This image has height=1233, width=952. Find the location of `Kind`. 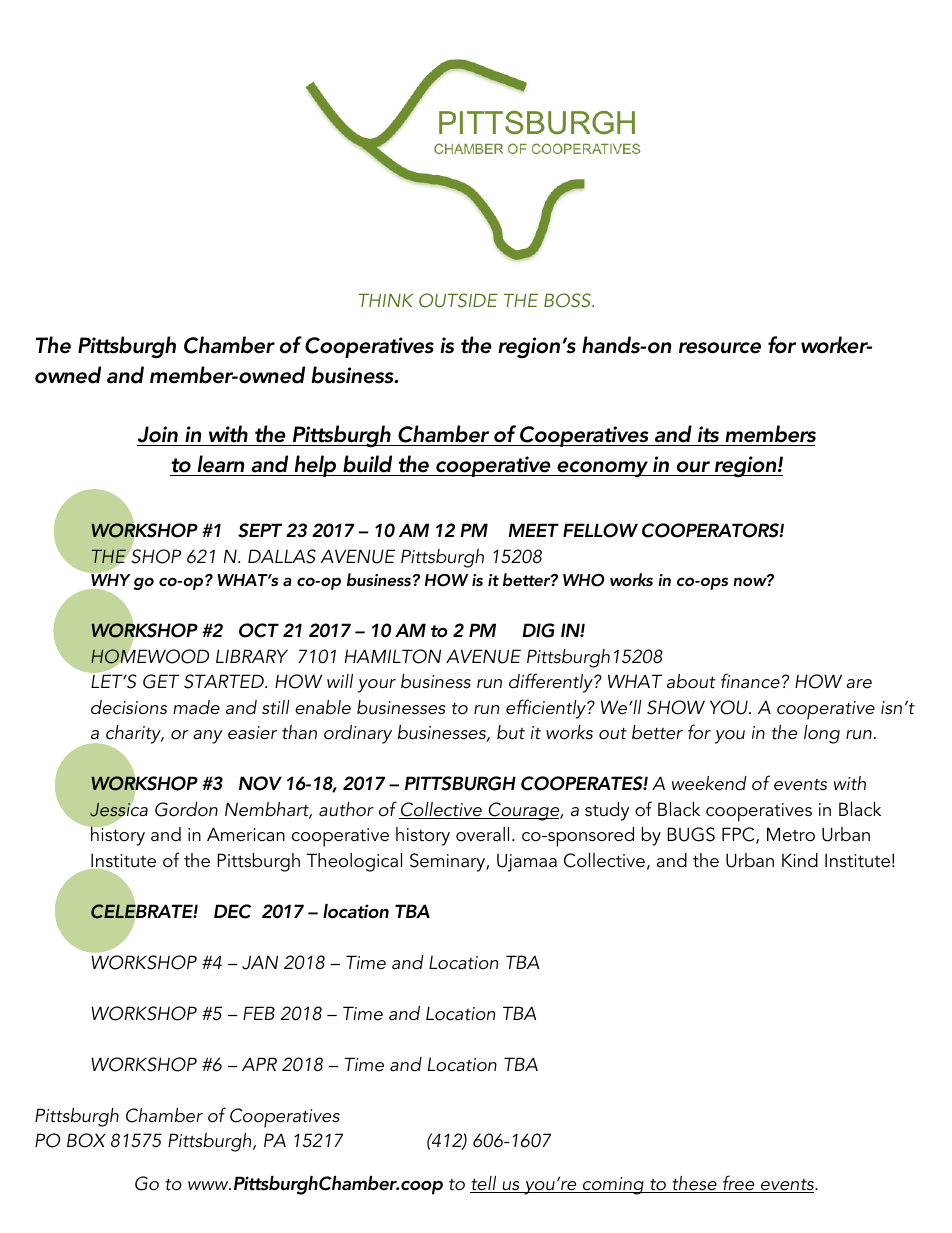

Kind is located at coordinates (800, 860).
